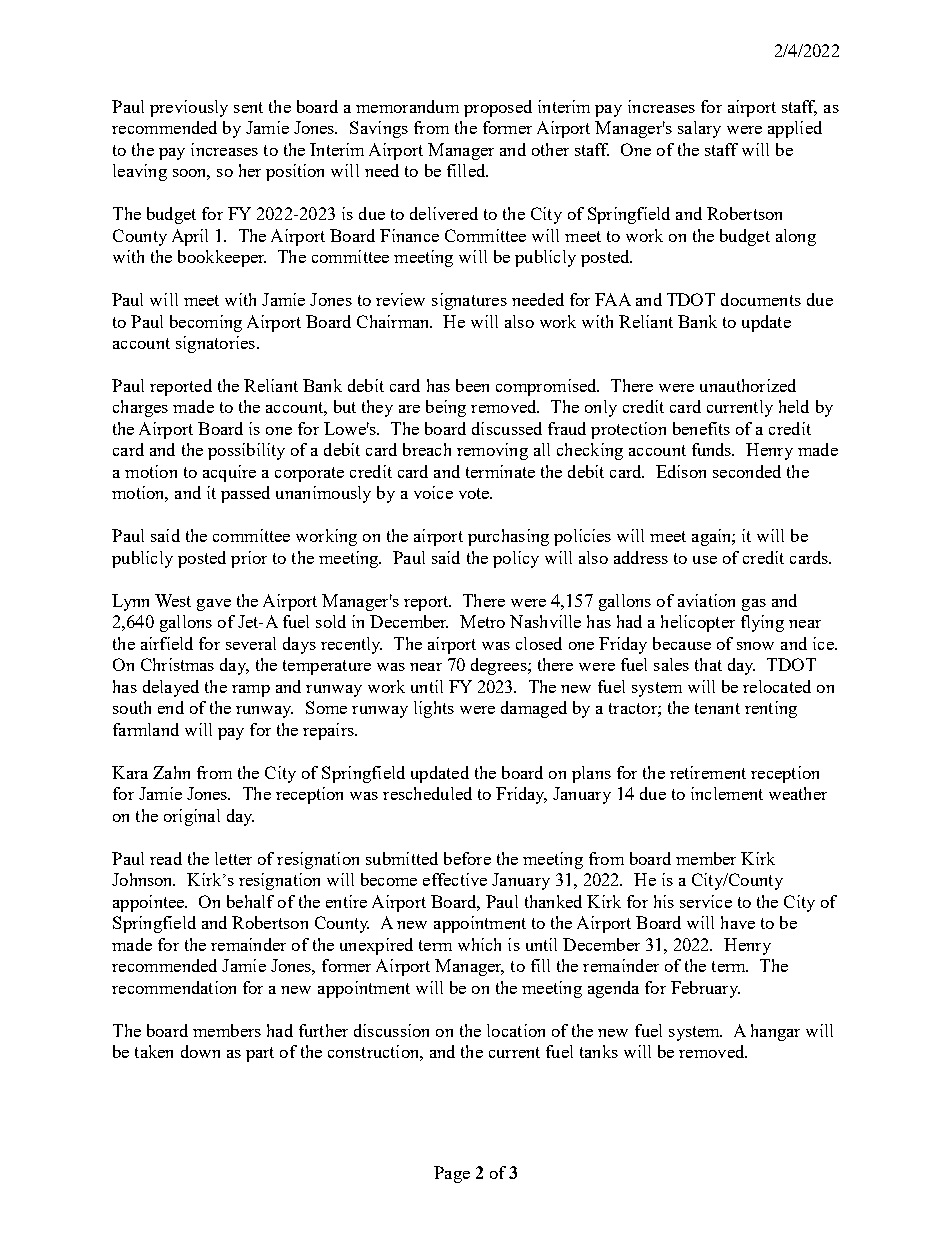  Describe the element at coordinates (200, 1051) in the image. I see `down` at that location.
